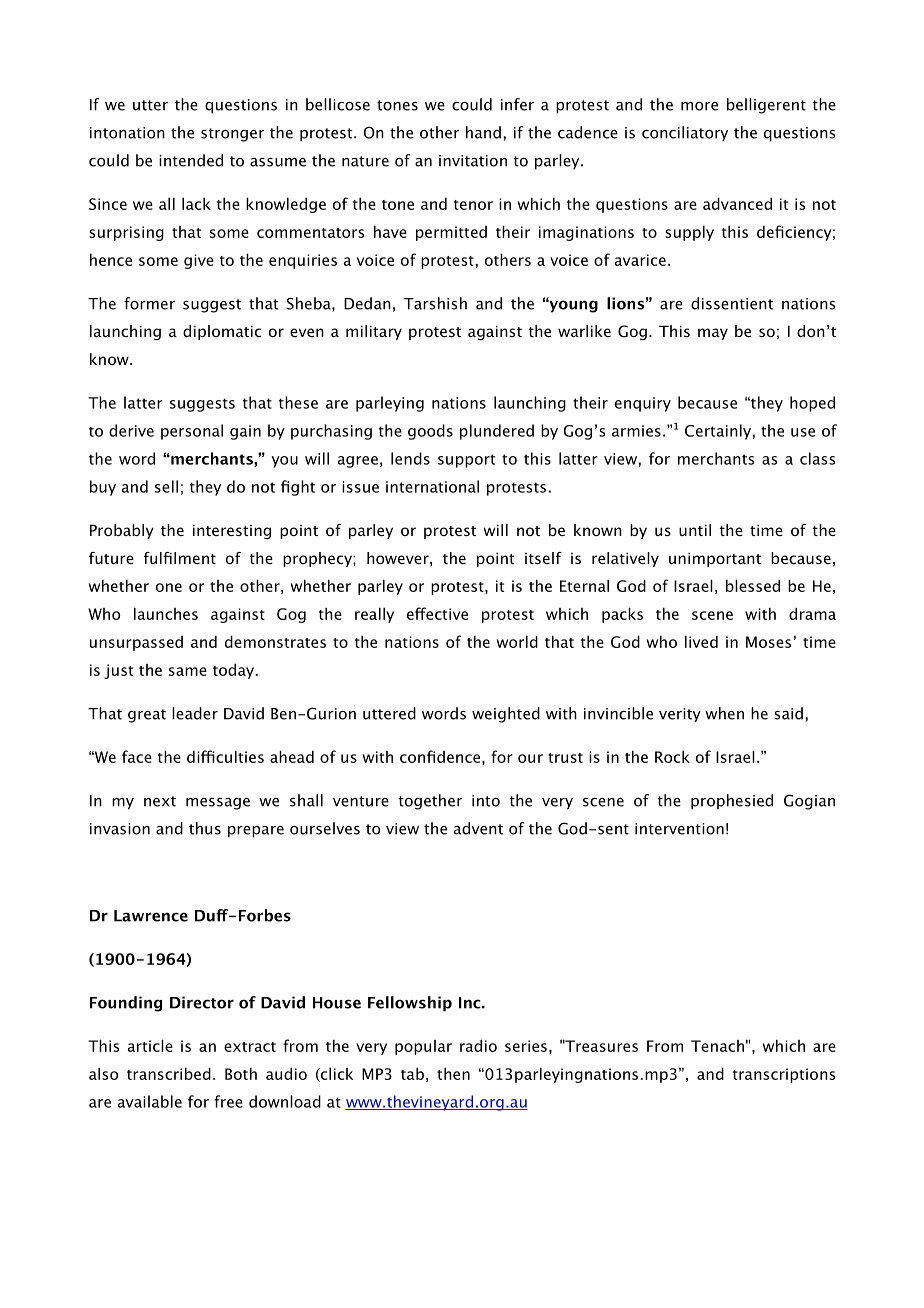 This page has width=924, height=1308. Describe the element at coordinates (784, 1075) in the page. I see `transcriptions` at that location.
